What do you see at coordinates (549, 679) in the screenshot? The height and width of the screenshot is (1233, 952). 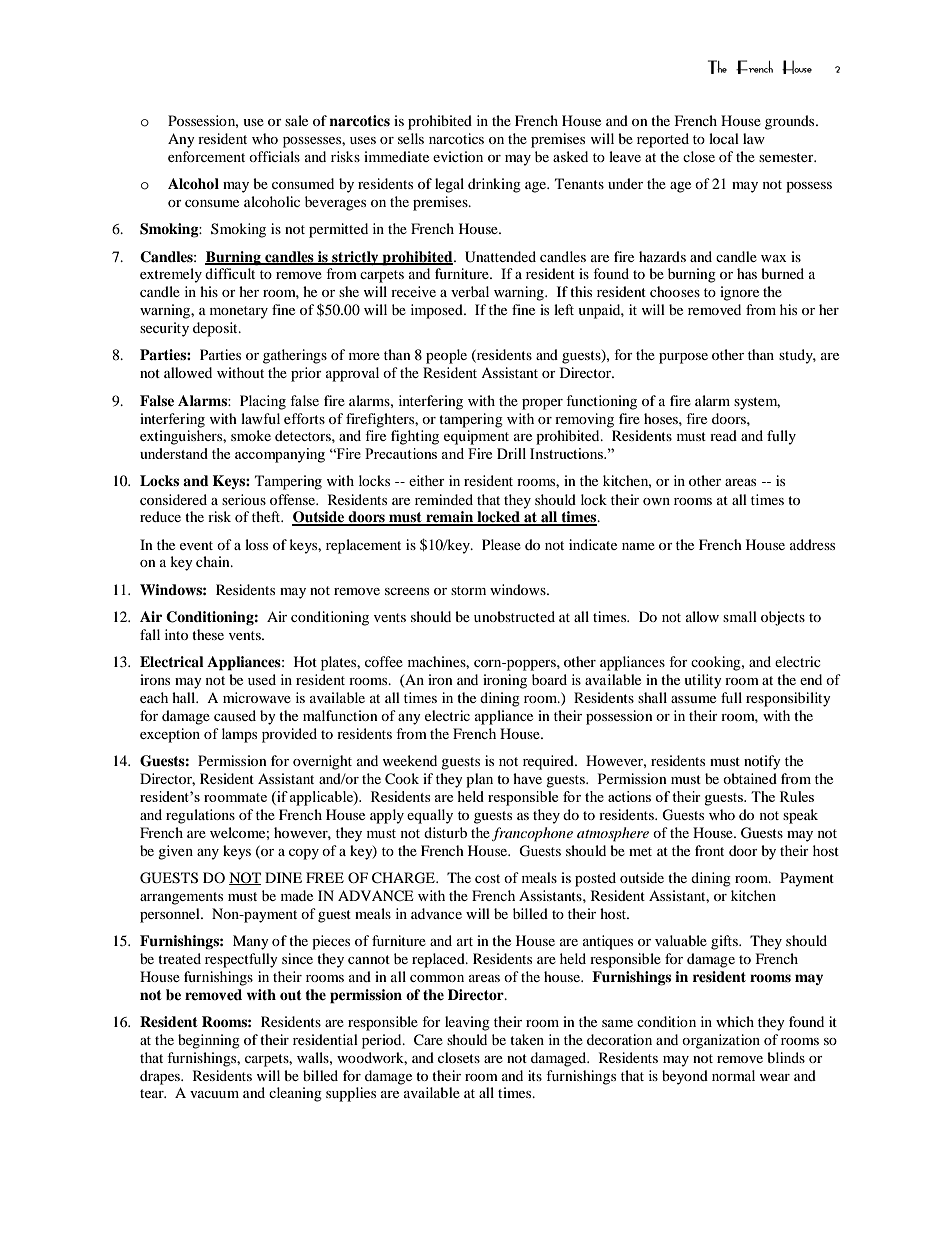 I see `board` at bounding box center [549, 679].
